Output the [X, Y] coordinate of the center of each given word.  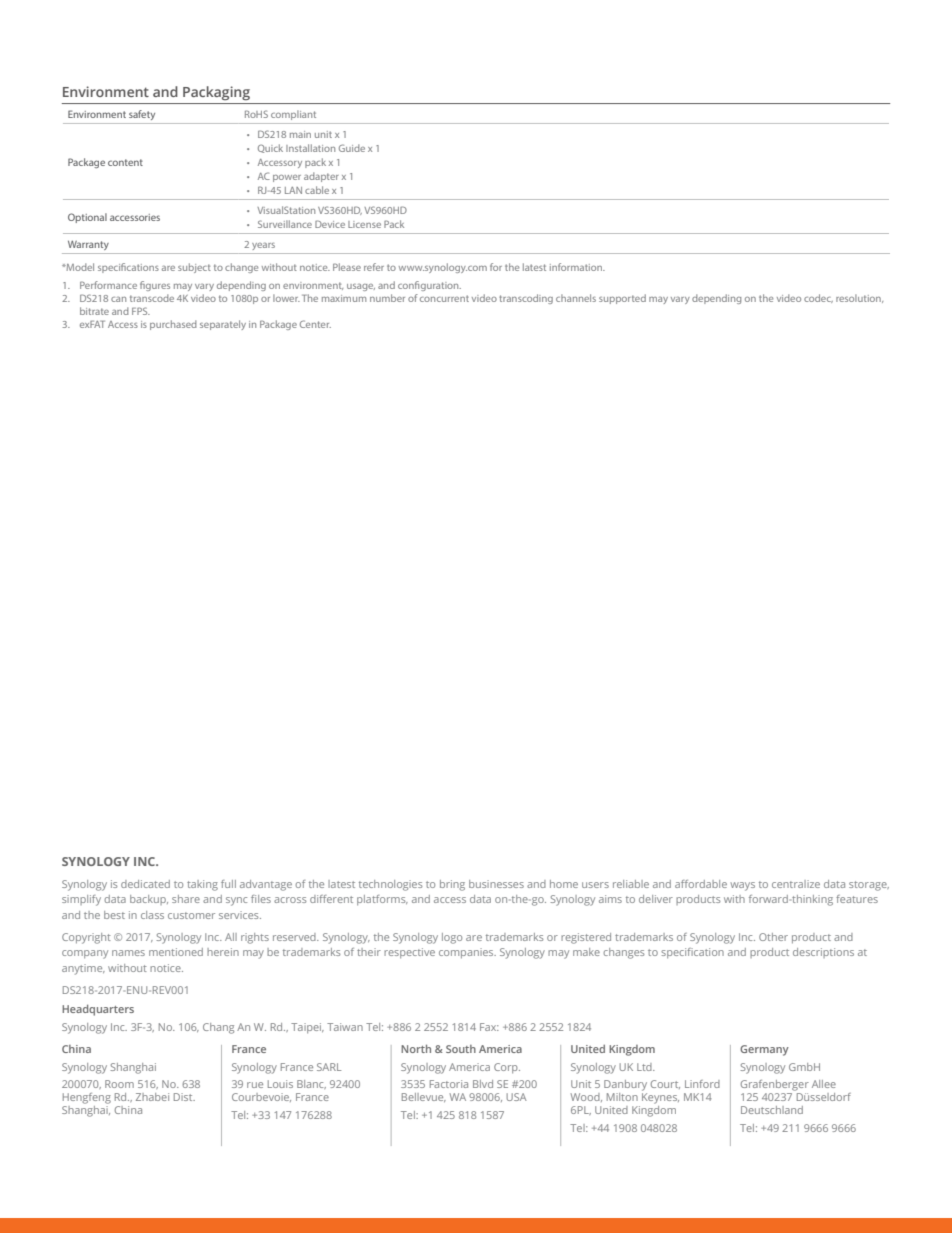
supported [622, 299]
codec [818, 298]
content [125, 162]
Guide [352, 148]
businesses [496, 884]
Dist [184, 1097]
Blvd [483, 1084]
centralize [796, 884]
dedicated [145, 884]
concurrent [444, 298]
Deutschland [772, 1110]
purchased [173, 325]
